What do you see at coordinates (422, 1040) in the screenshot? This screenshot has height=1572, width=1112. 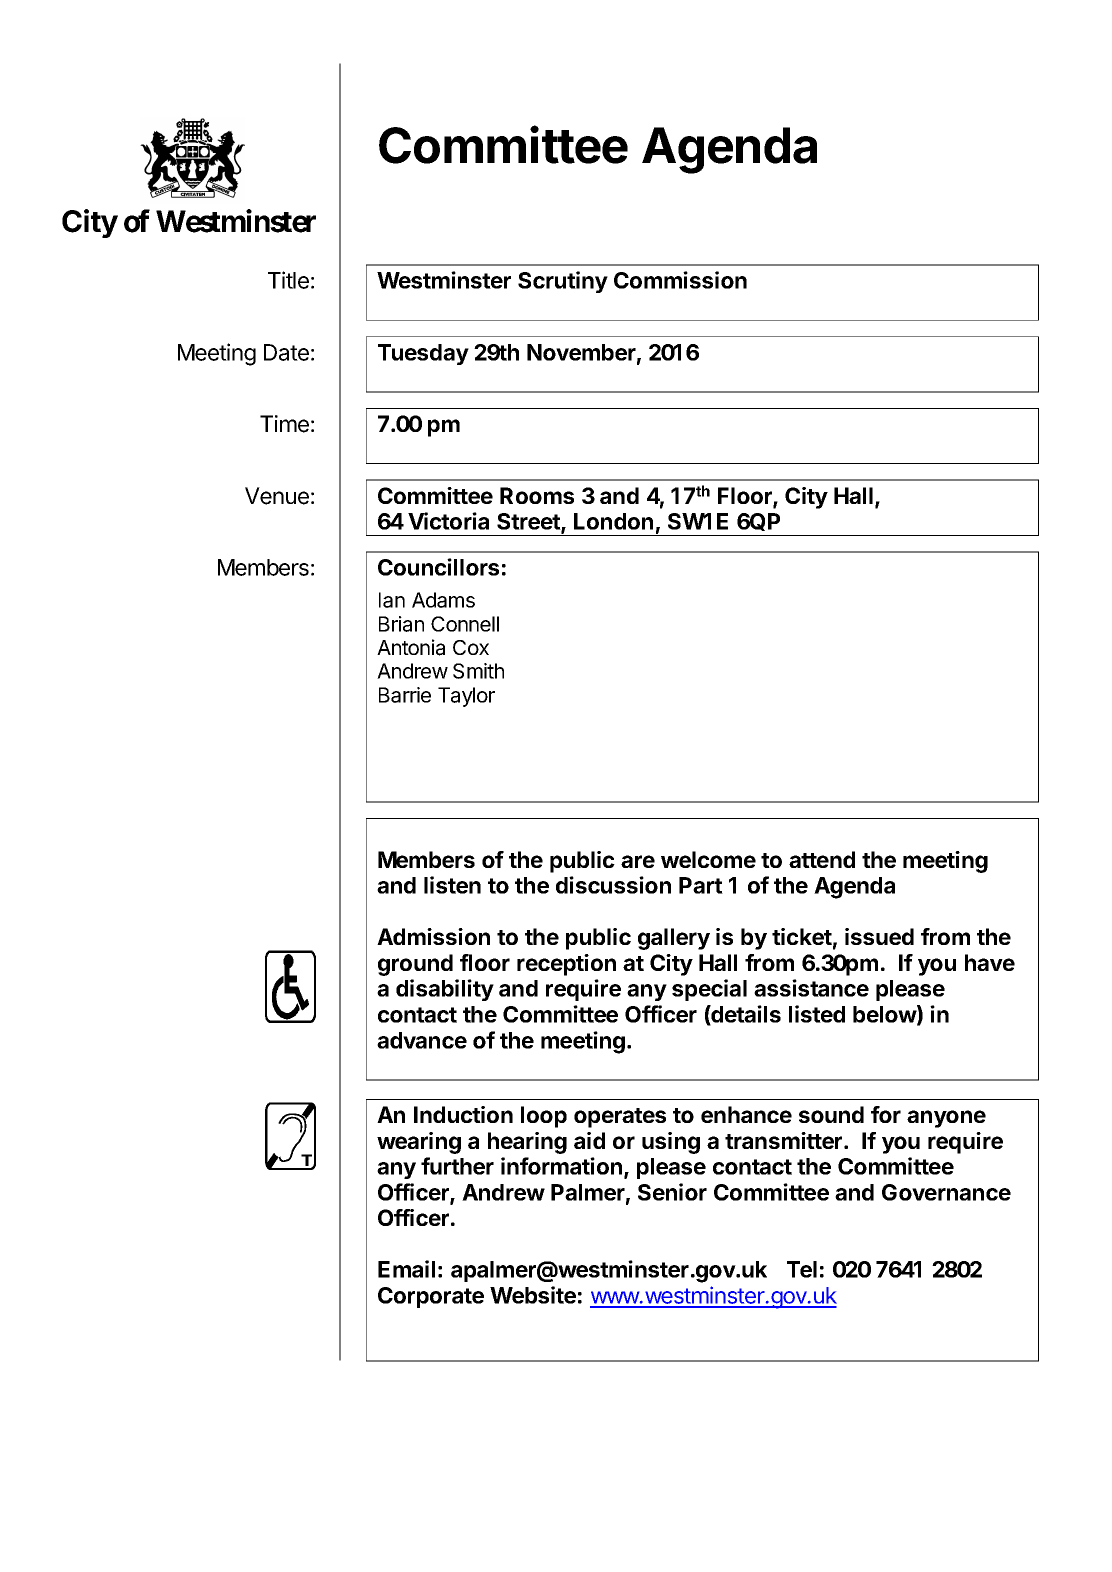 I see `advance` at bounding box center [422, 1040].
